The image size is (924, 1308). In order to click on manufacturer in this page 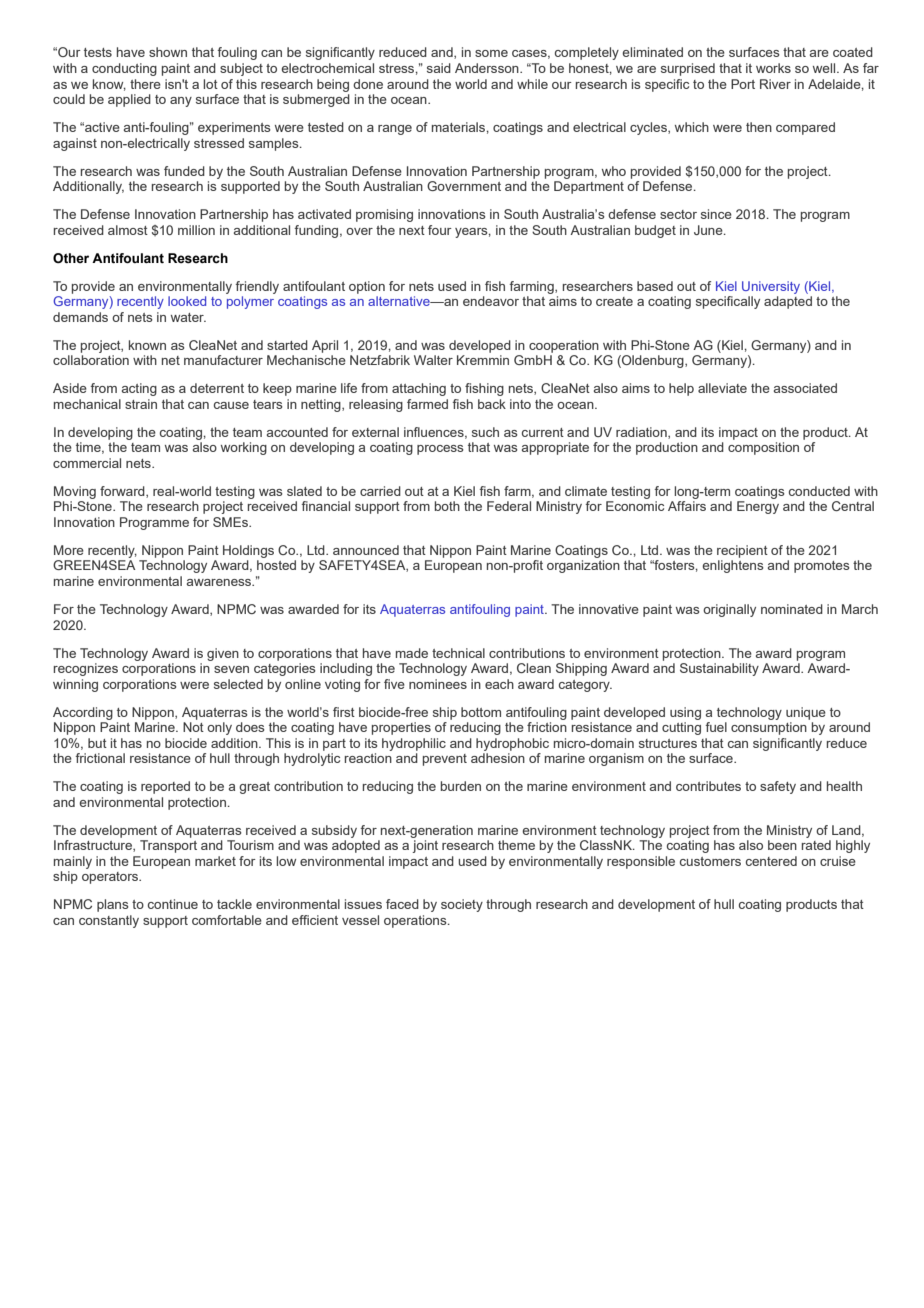, I will do `click(223, 360)`.
